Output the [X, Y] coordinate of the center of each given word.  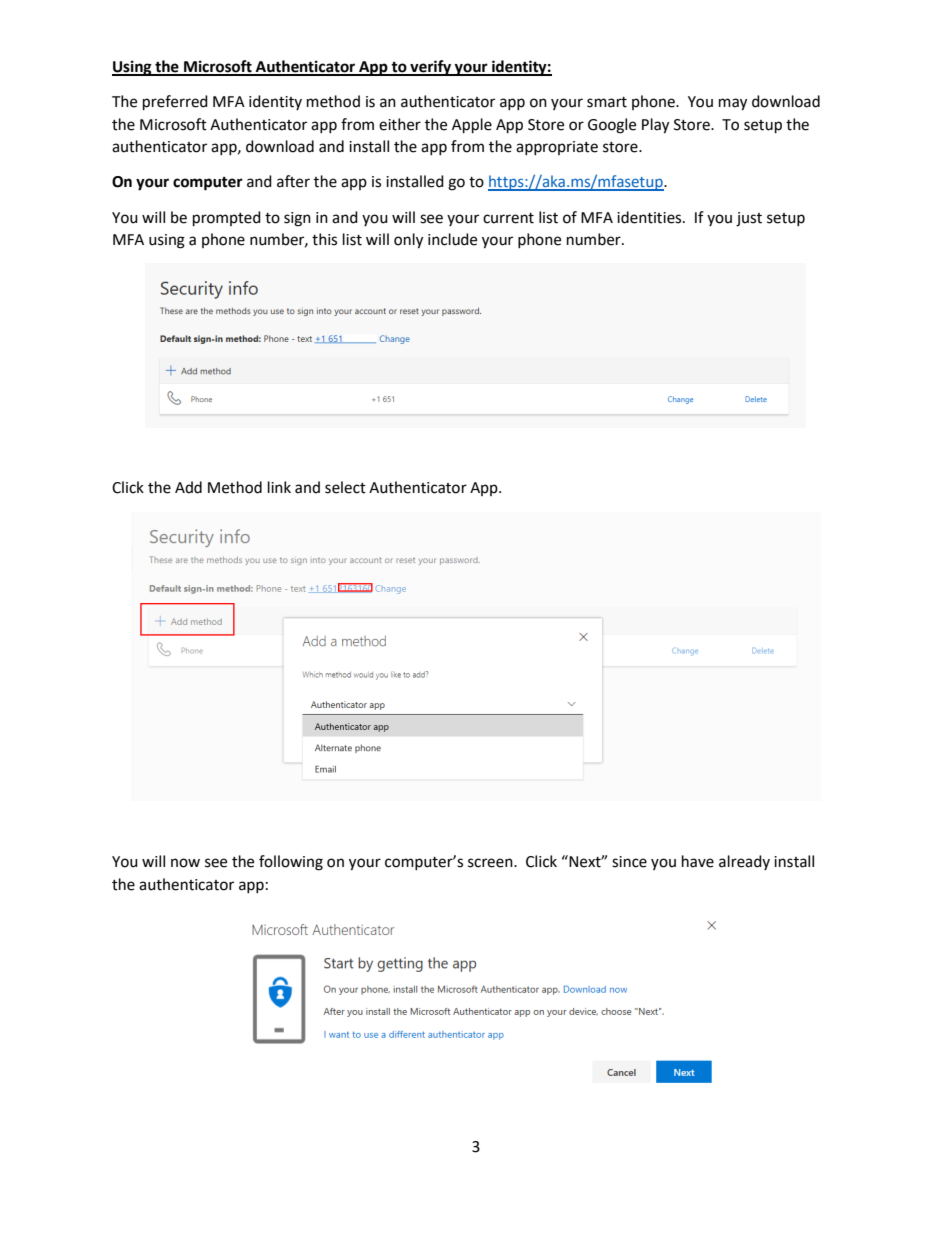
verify [430, 68]
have [698, 861]
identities [650, 217]
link [279, 487]
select [345, 487]
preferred [175, 103]
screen [491, 863]
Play [655, 126]
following [291, 863]
